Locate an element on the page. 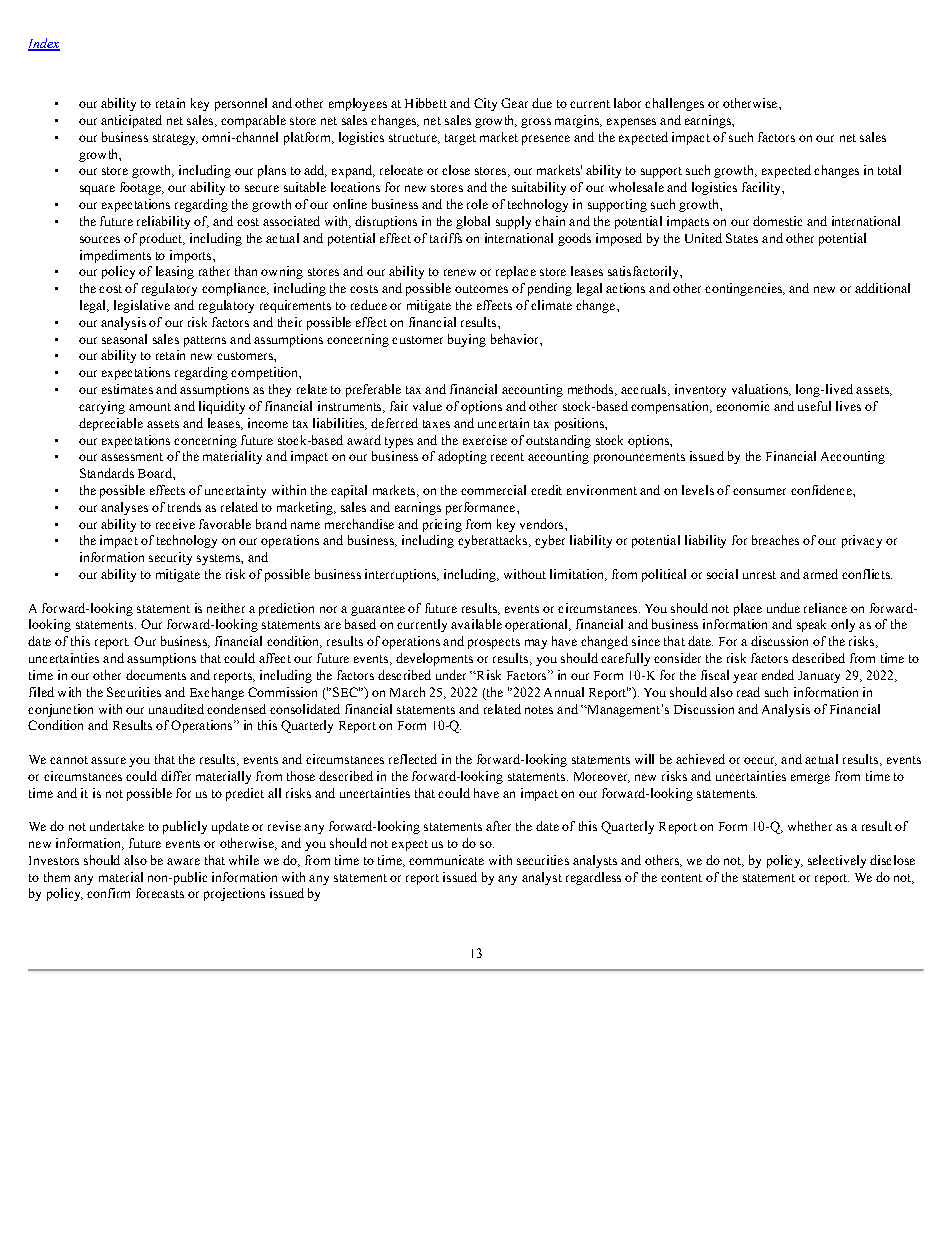  City is located at coordinates (485, 104).
